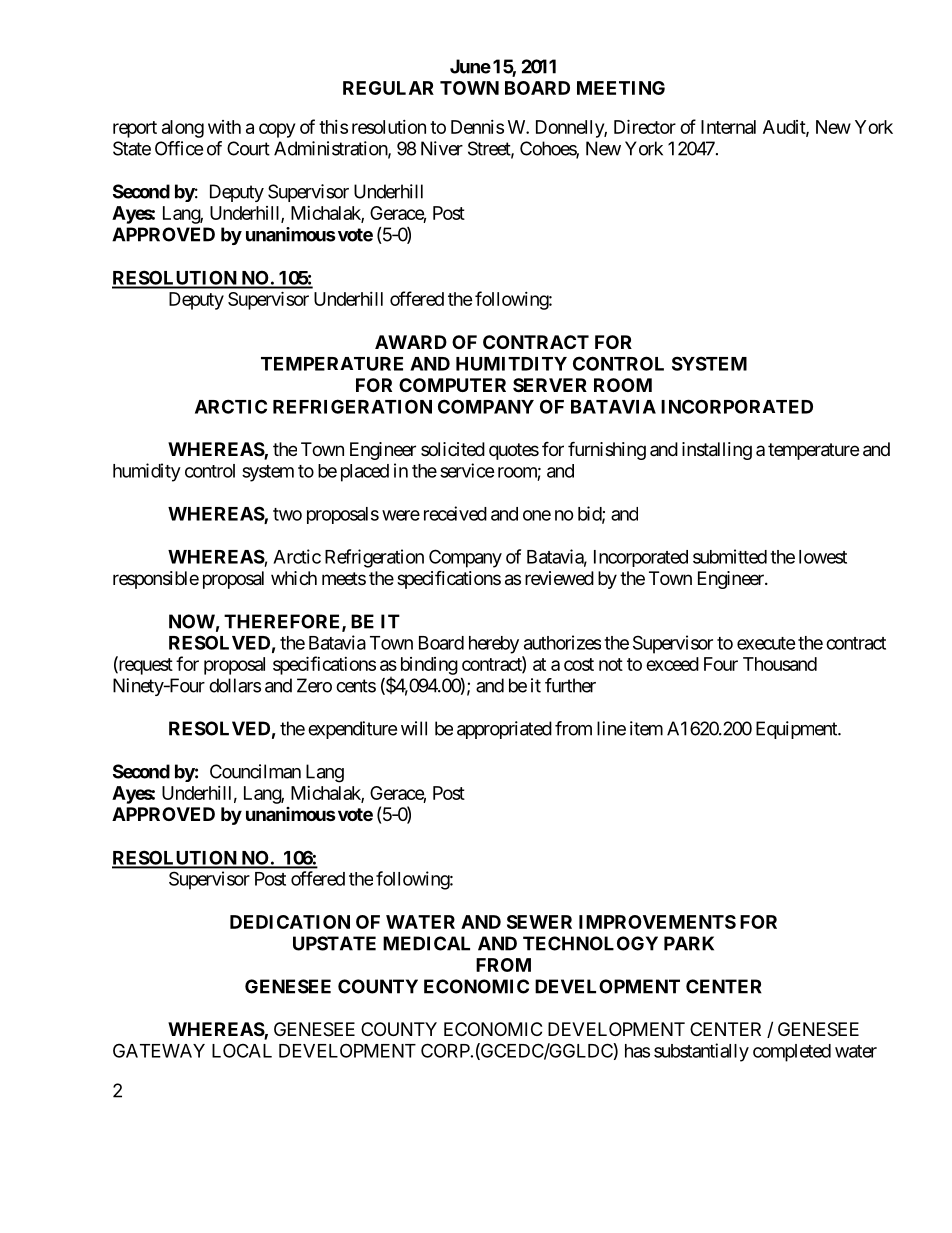 The width and height of the screenshot is (952, 1233). What do you see at coordinates (242, 1050) in the screenshot?
I see `LOCAL` at bounding box center [242, 1050].
